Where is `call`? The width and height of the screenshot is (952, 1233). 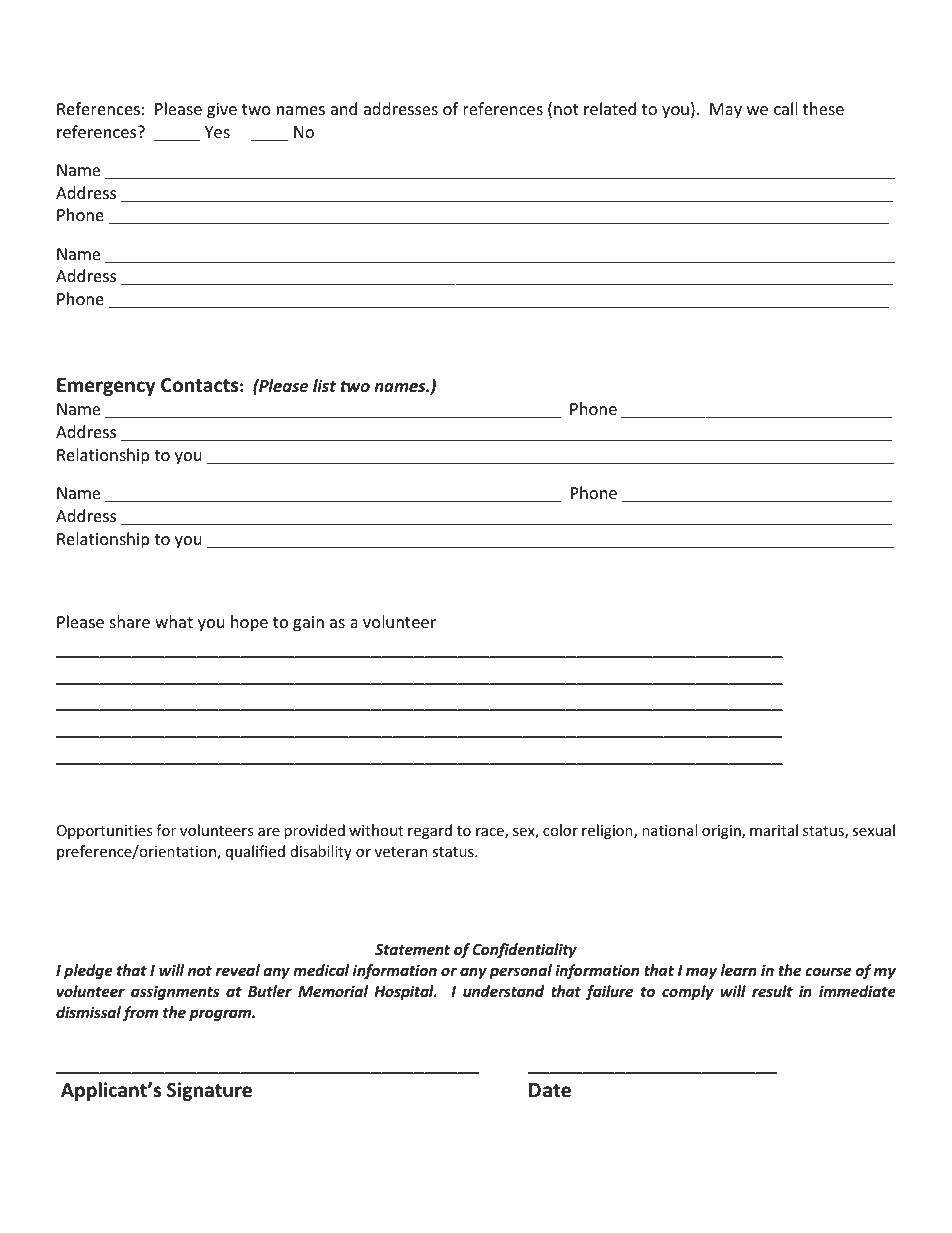
call is located at coordinates (785, 108).
